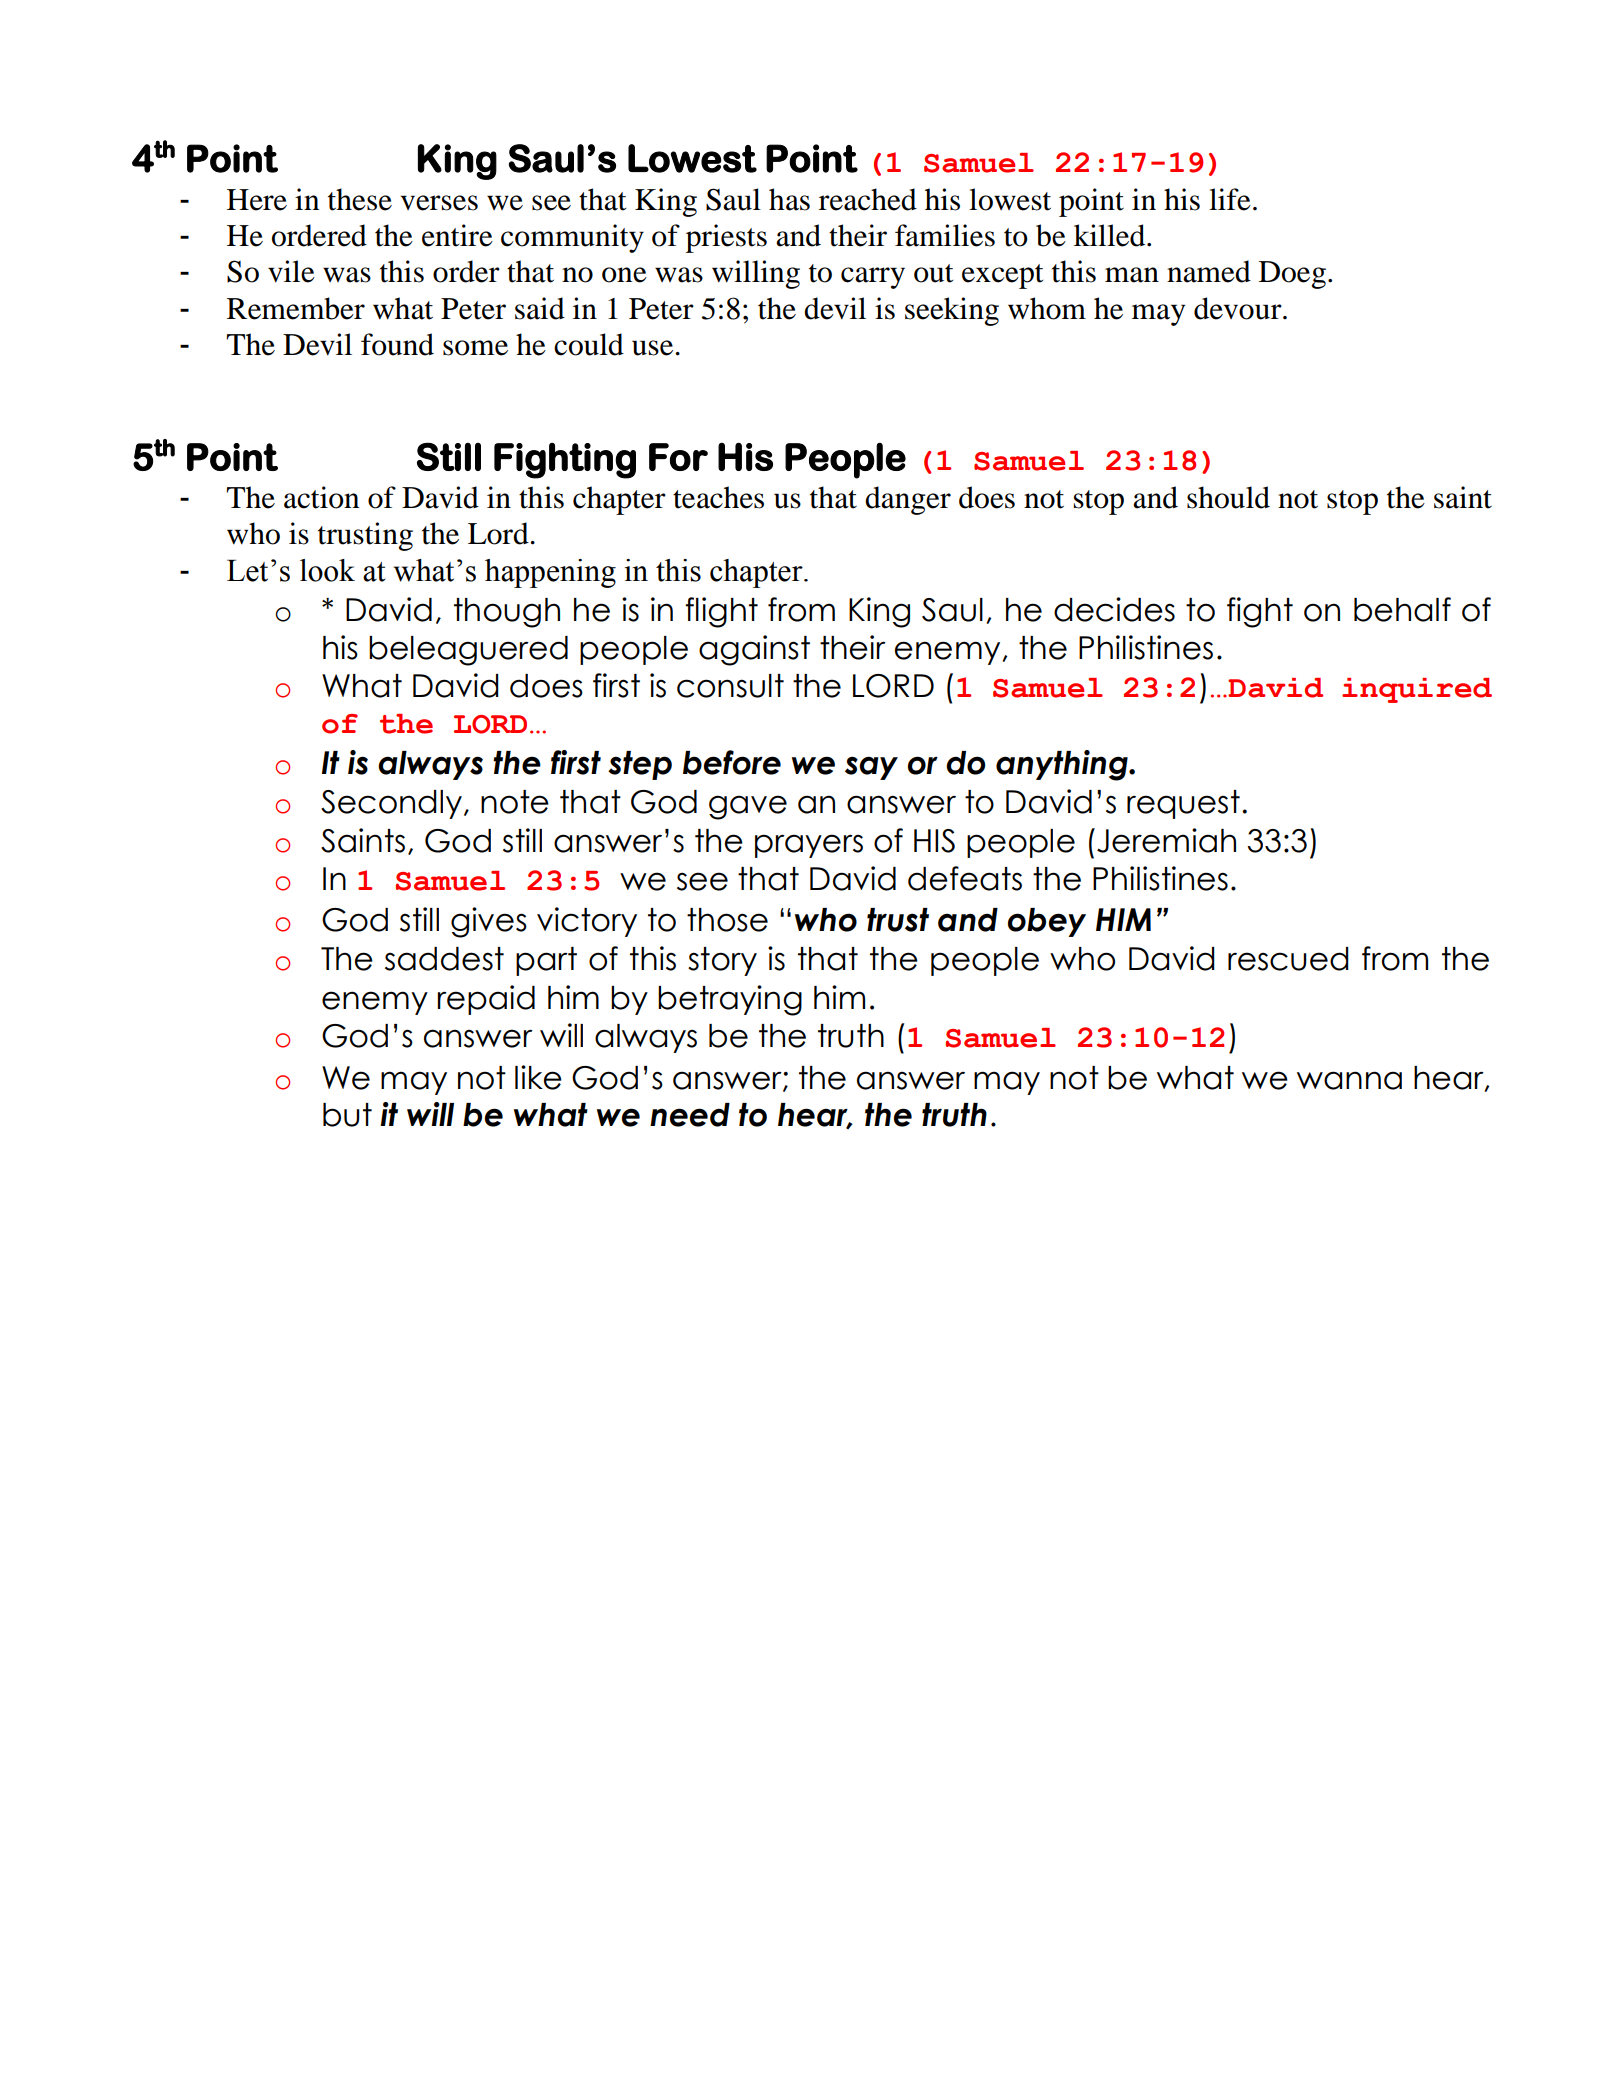  What do you see at coordinates (321, 497) in the page?
I see `action` at bounding box center [321, 497].
